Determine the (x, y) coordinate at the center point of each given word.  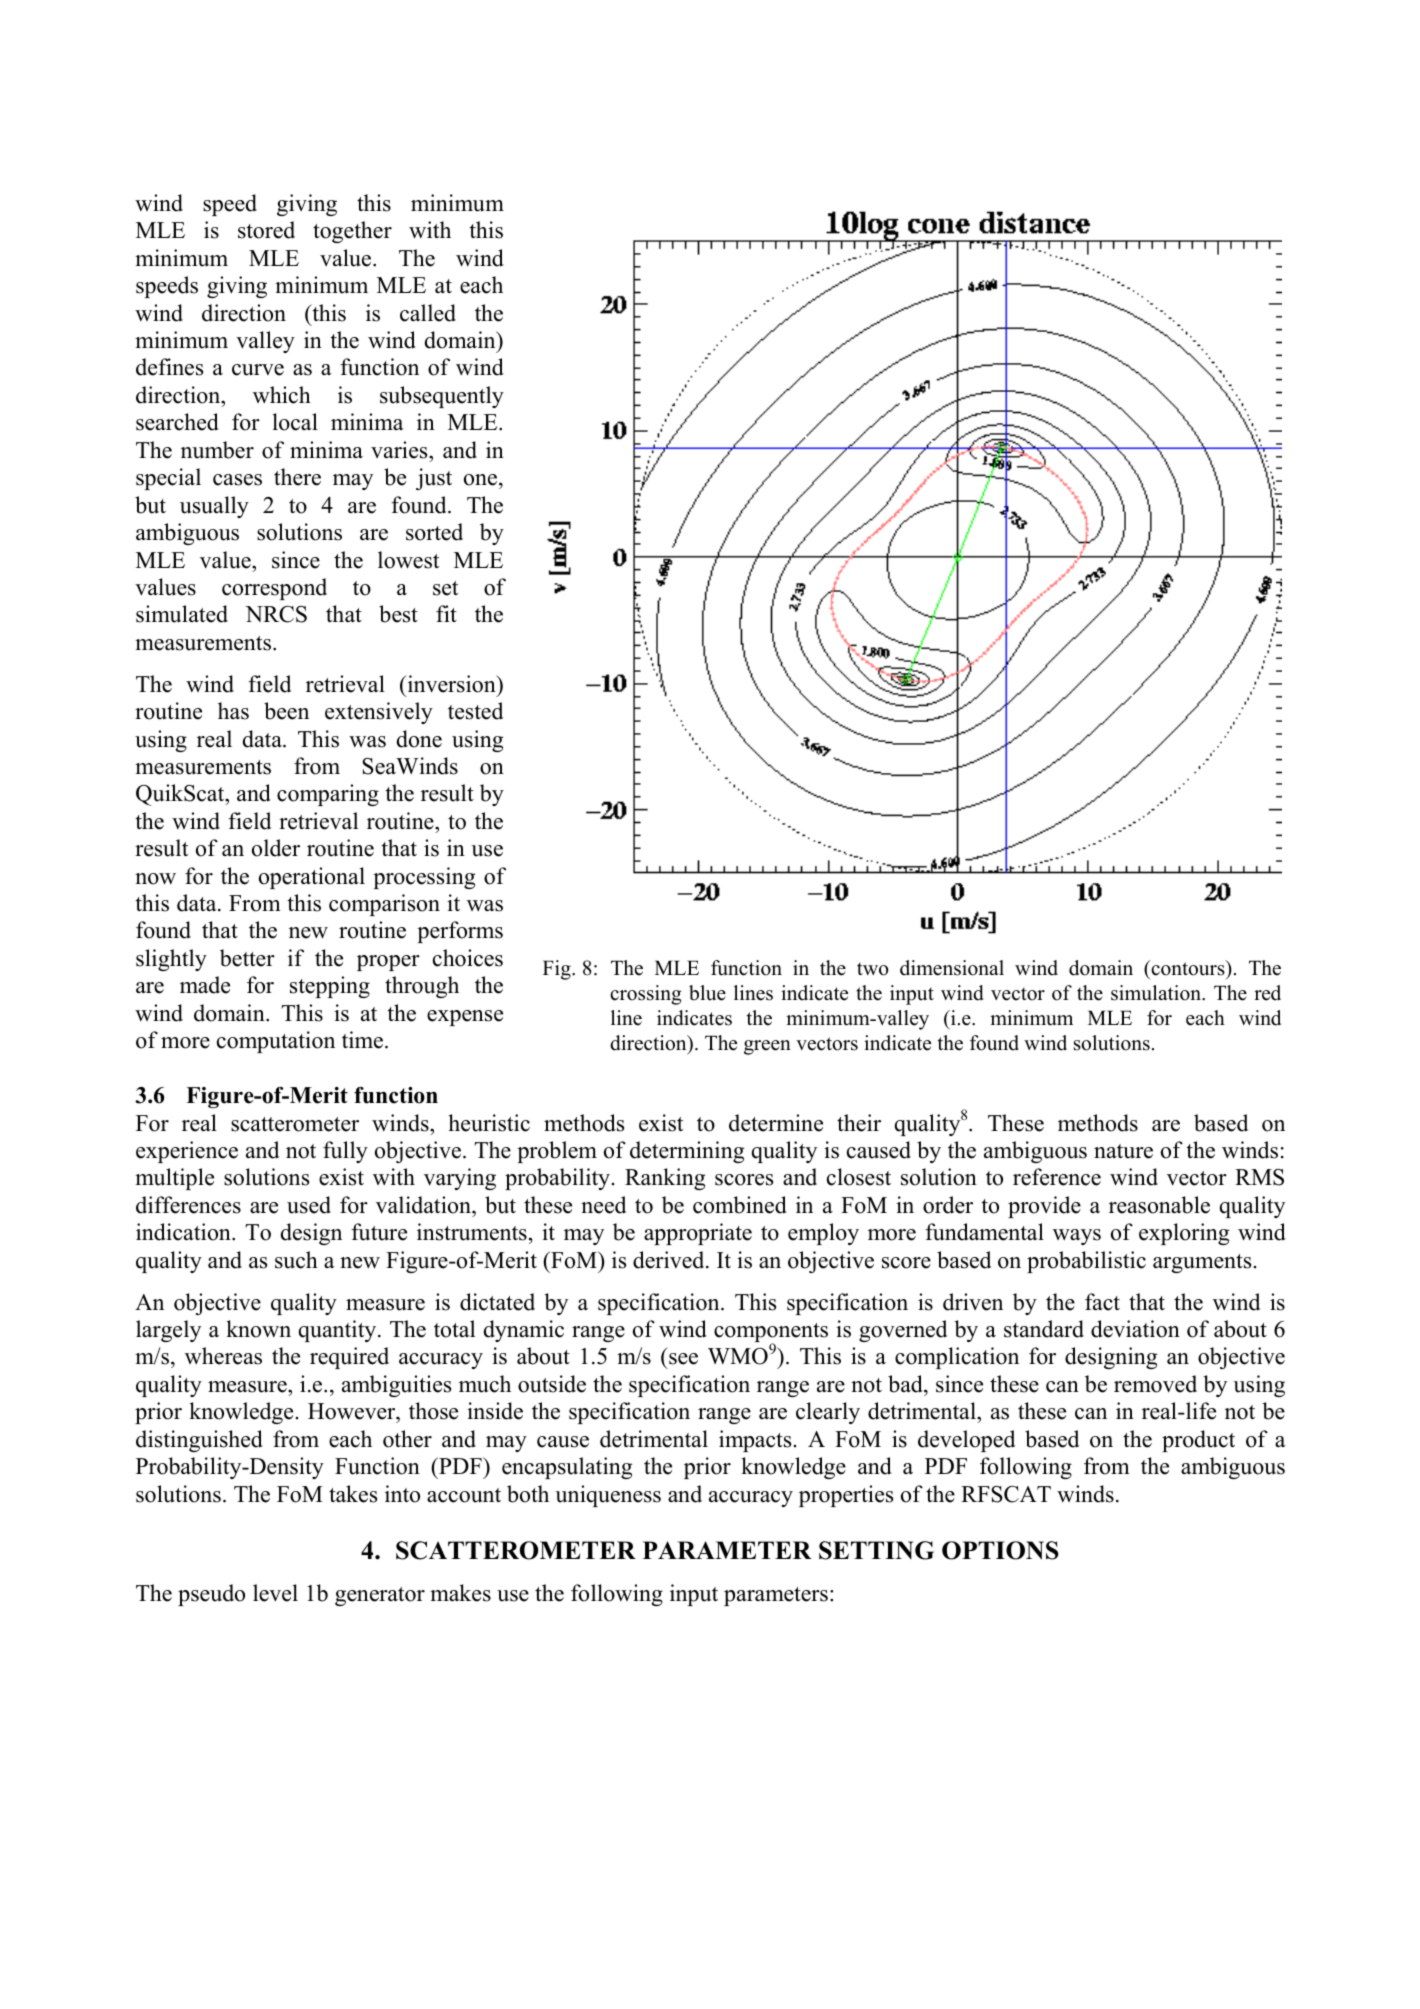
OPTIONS (1000, 1550)
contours (1188, 970)
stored (266, 230)
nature (1123, 1151)
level (275, 1593)
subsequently (442, 397)
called (428, 313)
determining (687, 1152)
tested (475, 711)
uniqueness (608, 1496)
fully (345, 1152)
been (286, 711)
